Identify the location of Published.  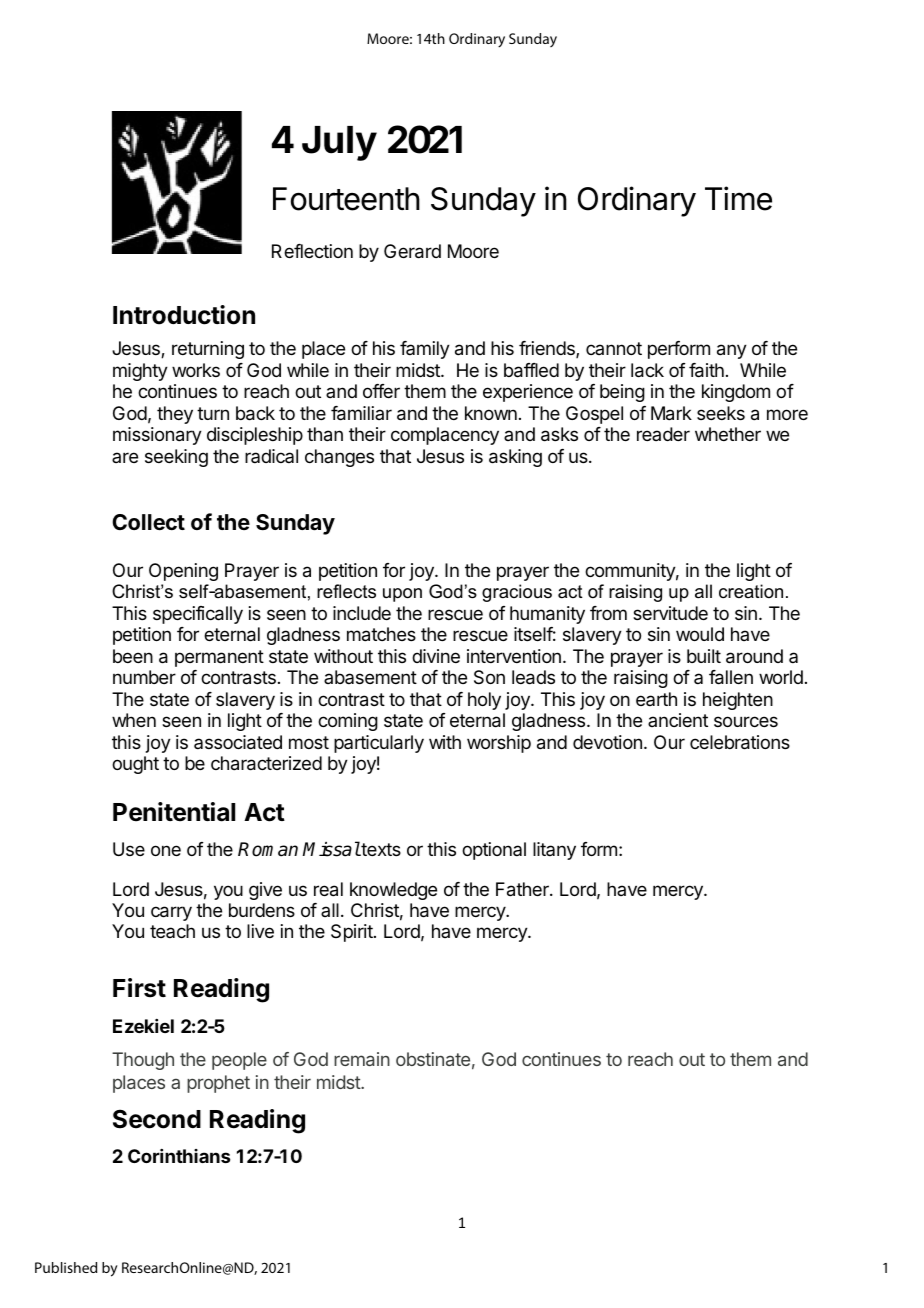
(66, 1267).
